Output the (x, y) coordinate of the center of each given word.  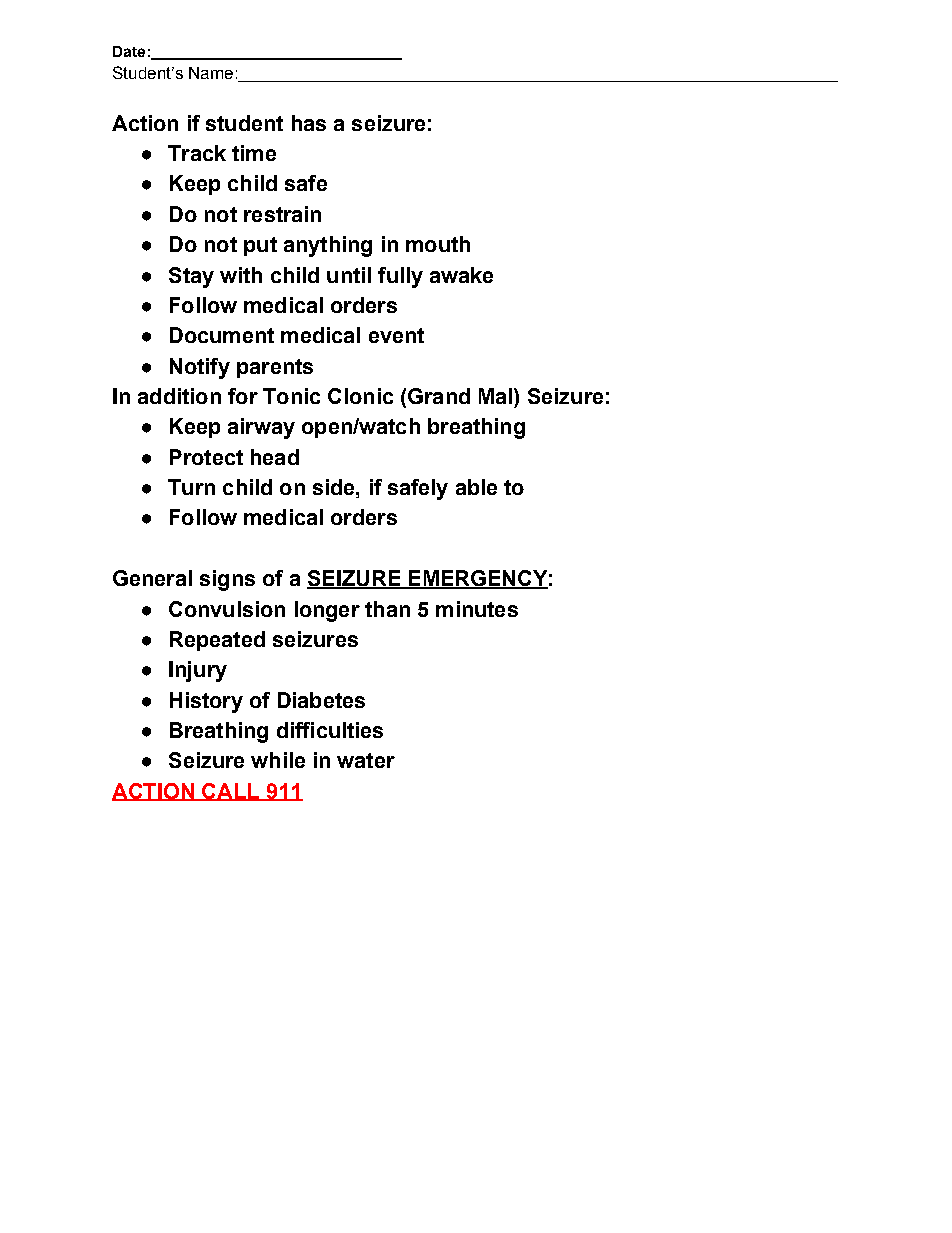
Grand (439, 396)
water (366, 760)
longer (327, 611)
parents (275, 368)
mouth (438, 244)
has (309, 123)
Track (197, 153)
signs (227, 580)
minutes (477, 609)
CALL (230, 792)
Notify (200, 368)
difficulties (330, 730)
